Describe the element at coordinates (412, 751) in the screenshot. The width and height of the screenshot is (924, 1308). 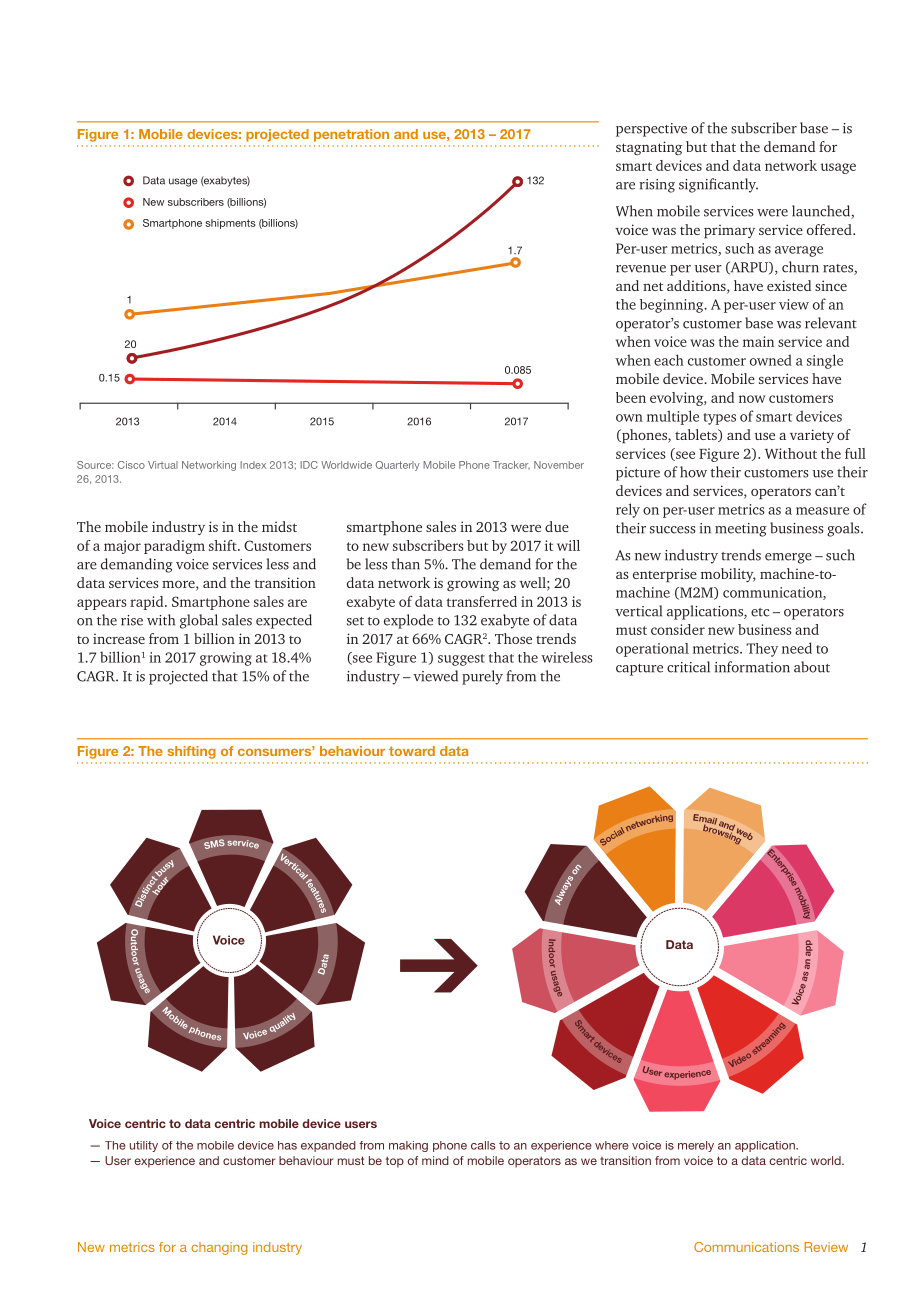
I see `toward` at that location.
